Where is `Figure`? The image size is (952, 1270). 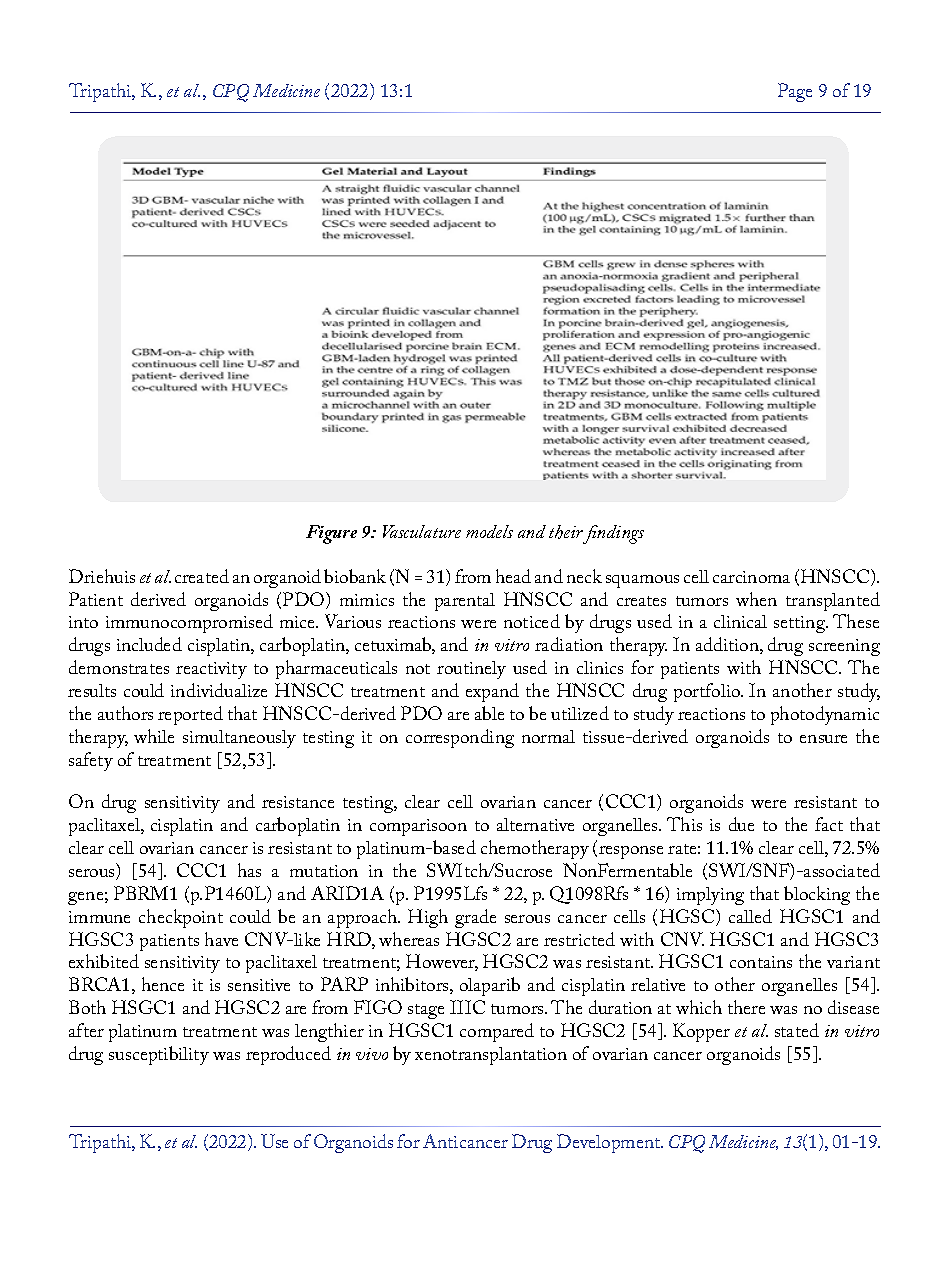 Figure is located at coordinates (331, 534).
